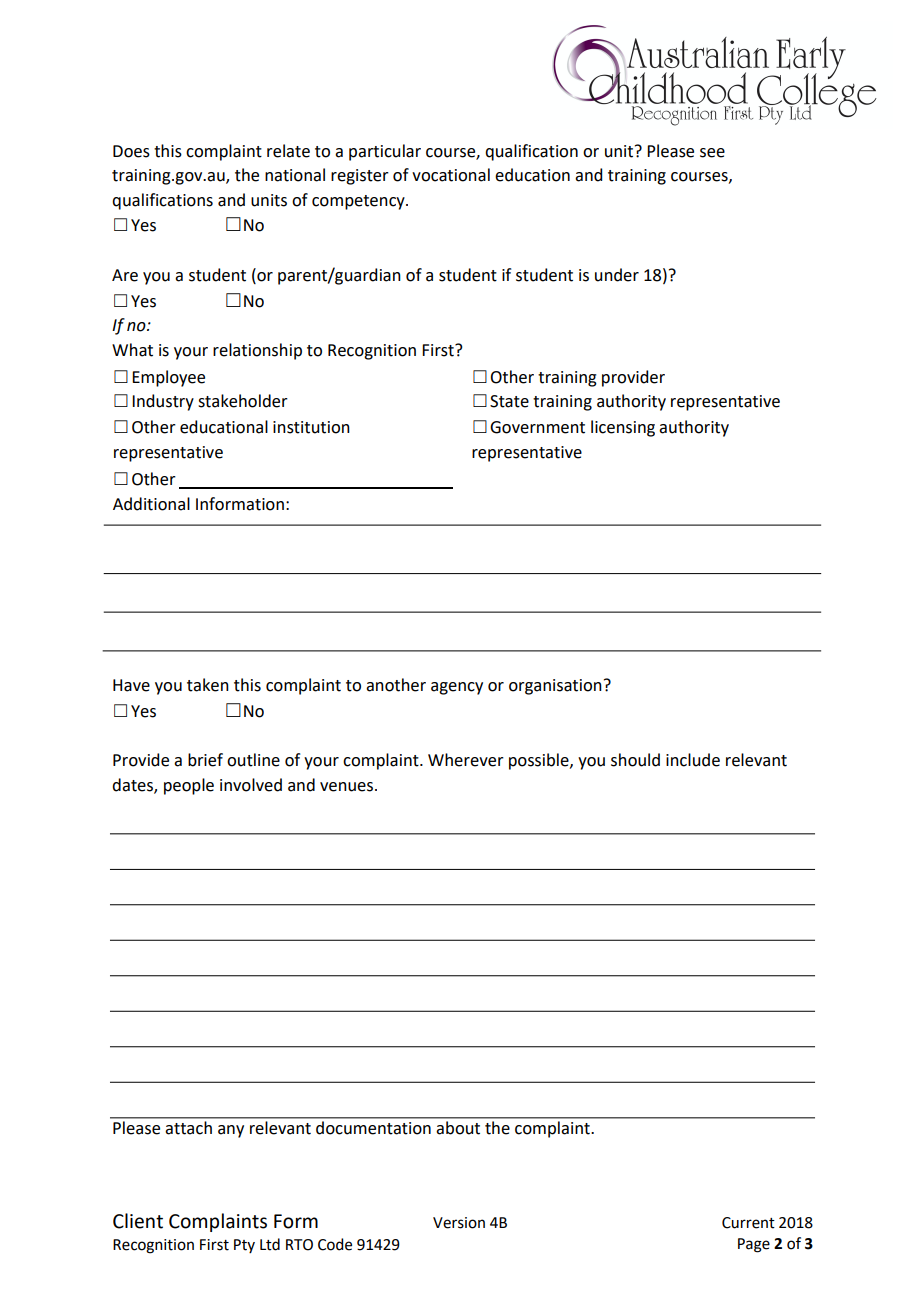 This page has height=1308, width=924. What do you see at coordinates (457, 688) in the page?
I see `agency` at bounding box center [457, 688].
